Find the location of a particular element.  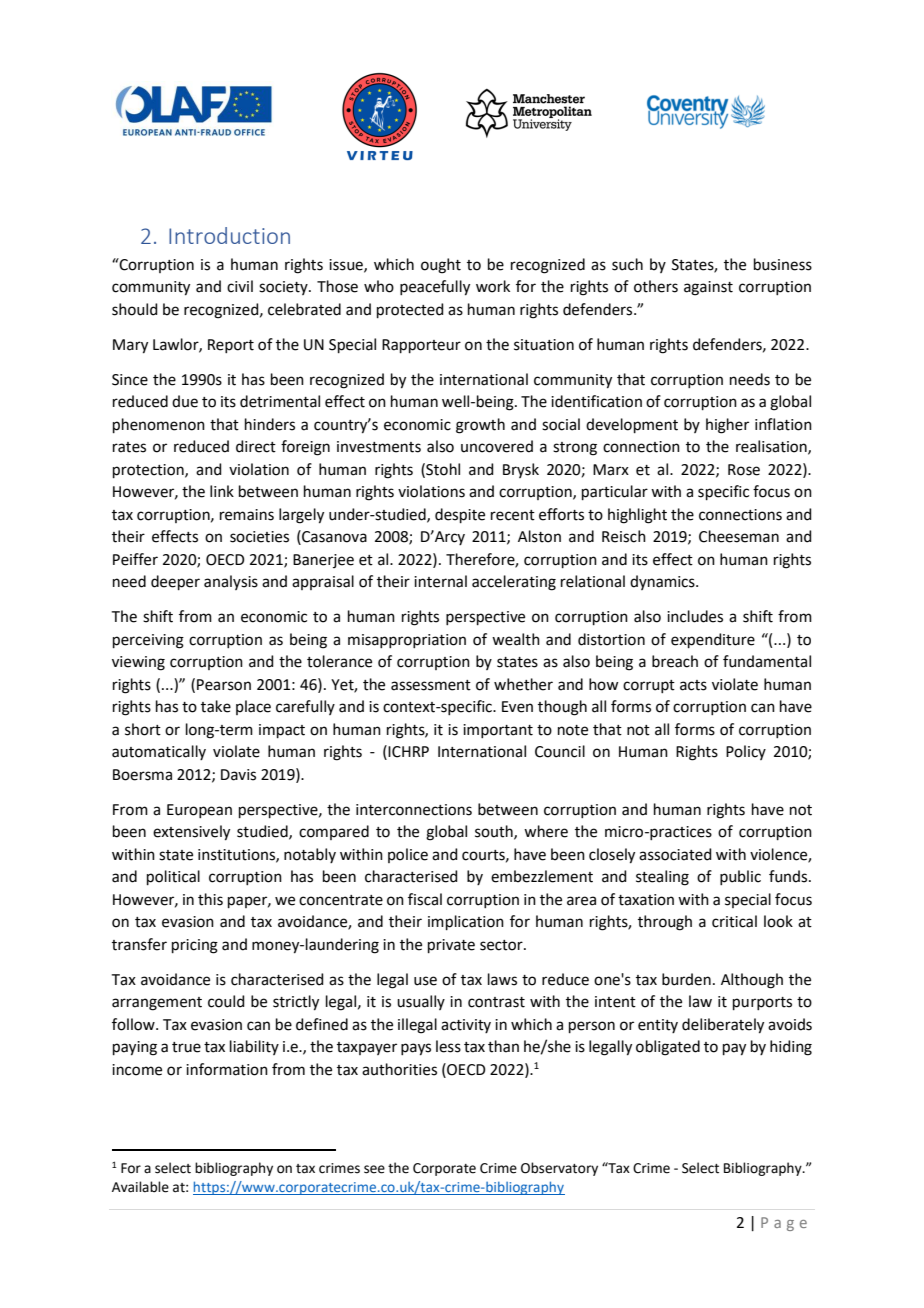

private is located at coordinates (451, 946).
